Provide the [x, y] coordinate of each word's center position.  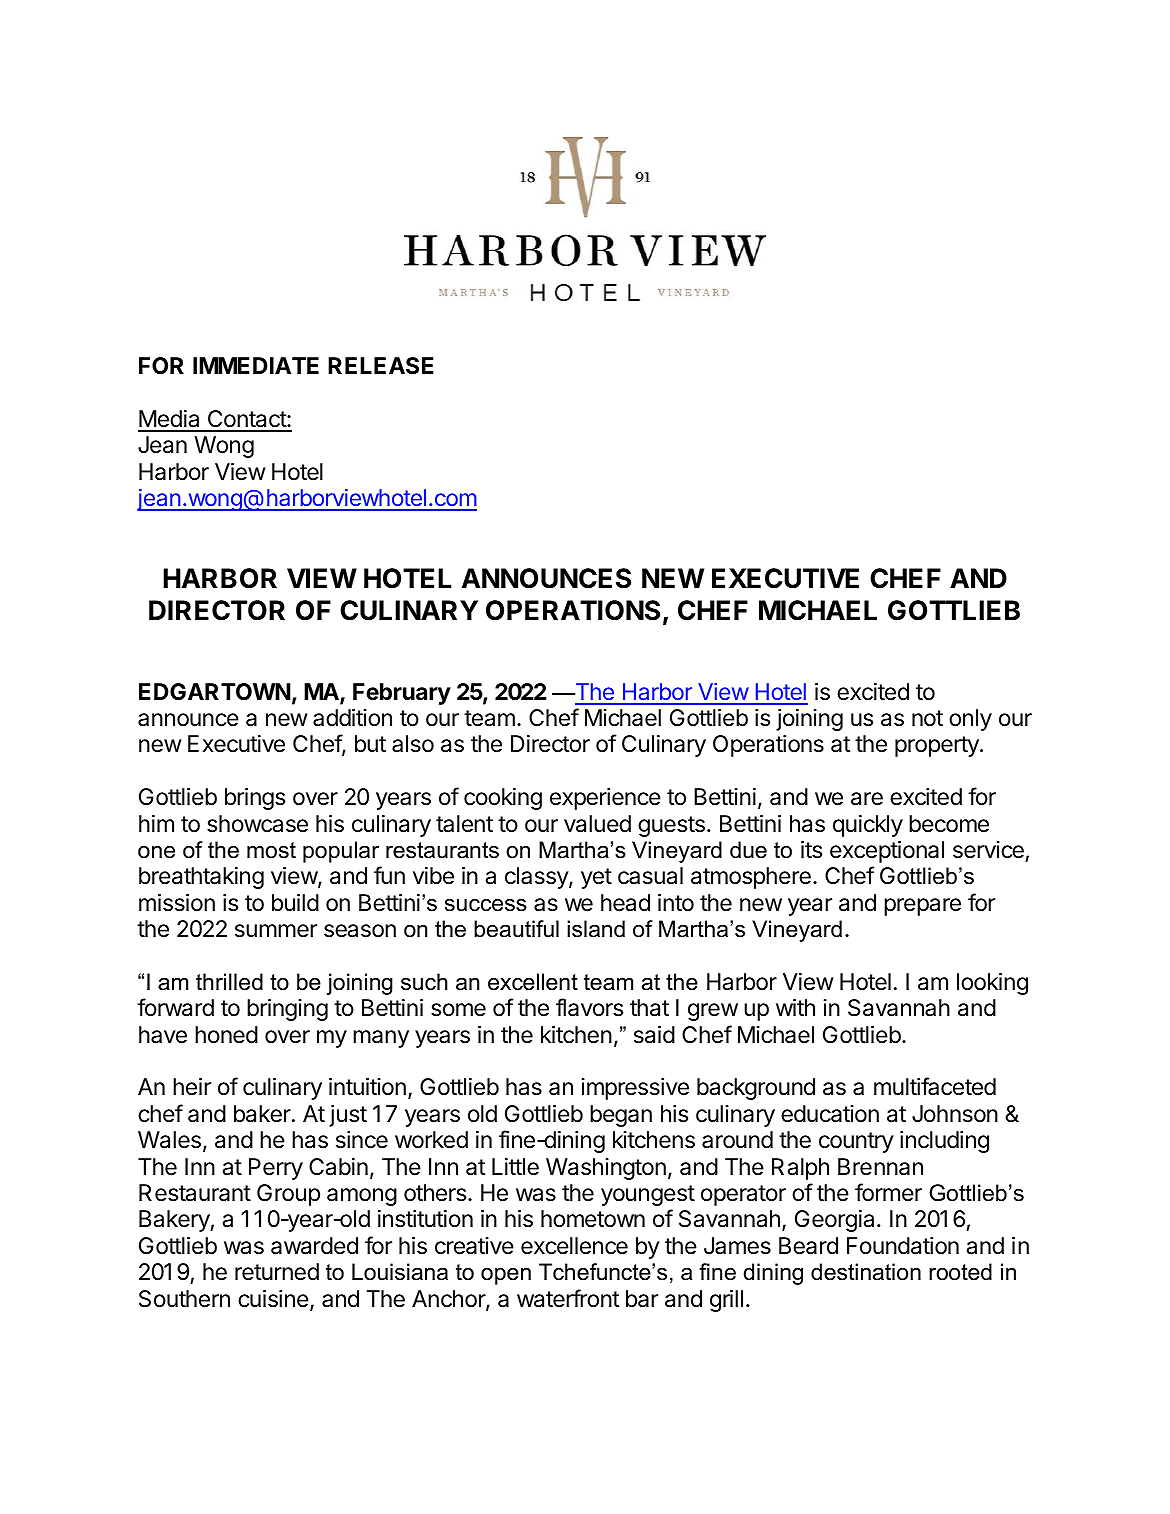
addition [352, 718]
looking [992, 984]
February [402, 694]
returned [277, 1272]
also [413, 744]
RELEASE [381, 366]
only [970, 720]
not [927, 718]
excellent [533, 982]
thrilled [229, 982]
